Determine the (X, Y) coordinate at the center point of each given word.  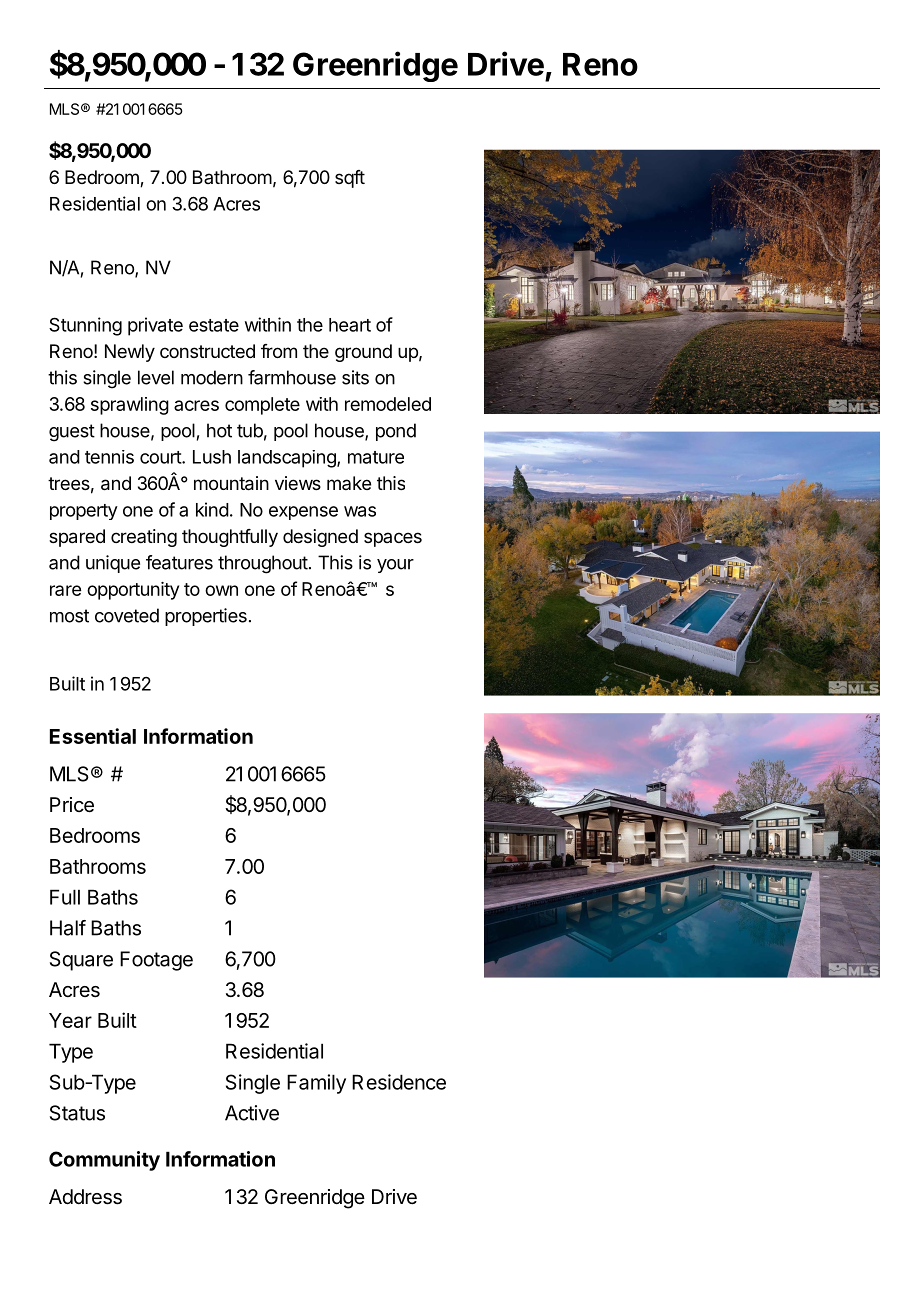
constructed (207, 351)
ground (363, 353)
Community (104, 1161)
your (395, 566)
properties (206, 617)
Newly (130, 353)
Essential (93, 736)
